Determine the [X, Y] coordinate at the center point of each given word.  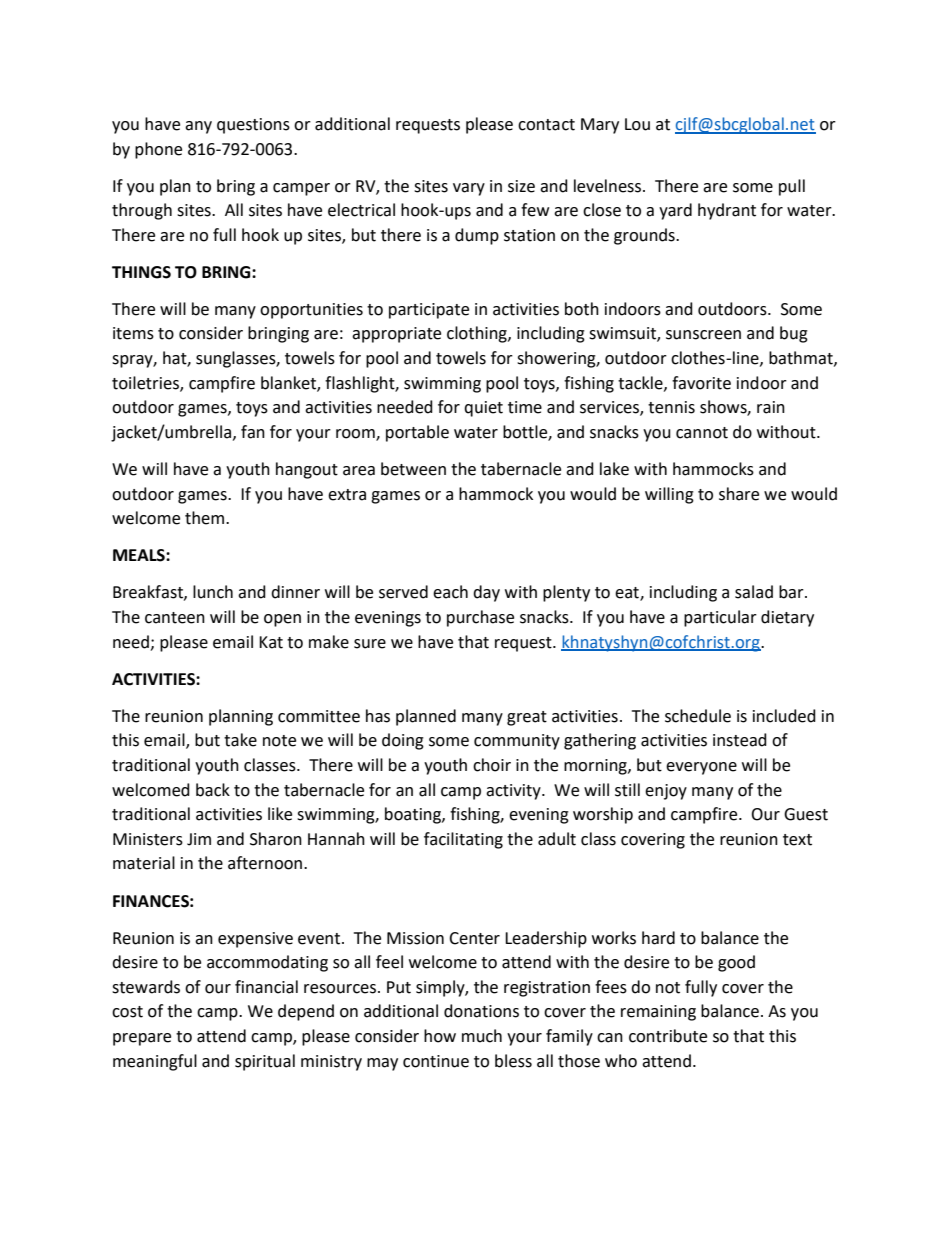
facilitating [463, 840]
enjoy [666, 792]
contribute [668, 1036]
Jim [199, 839]
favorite [701, 383]
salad [754, 592]
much [482, 1036]
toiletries [146, 383]
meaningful [155, 1062]
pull [792, 187]
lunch [213, 592]
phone [158, 150]
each [450, 592]
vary [469, 189]
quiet [483, 409]
